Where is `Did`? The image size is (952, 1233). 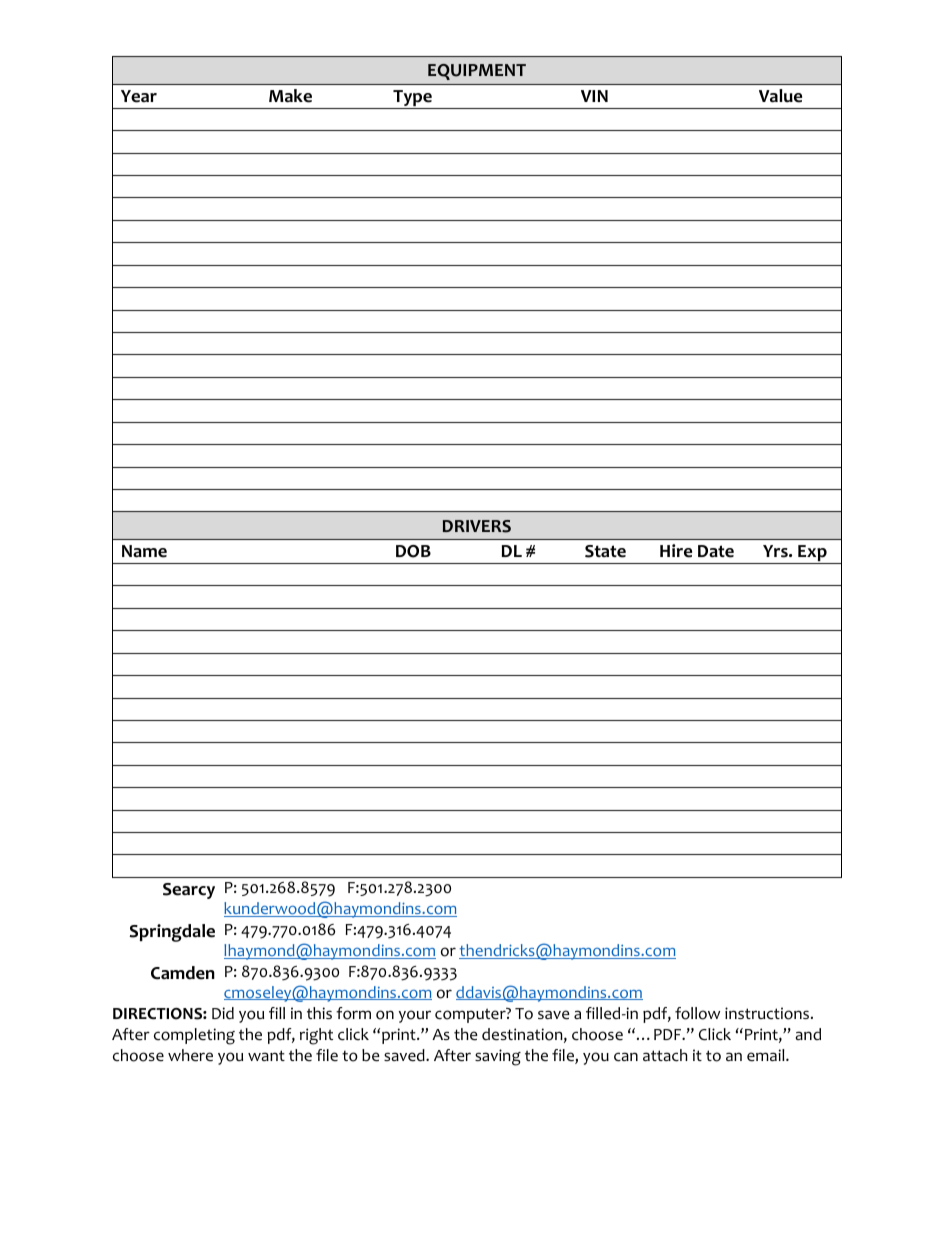
Did is located at coordinates (223, 1013).
